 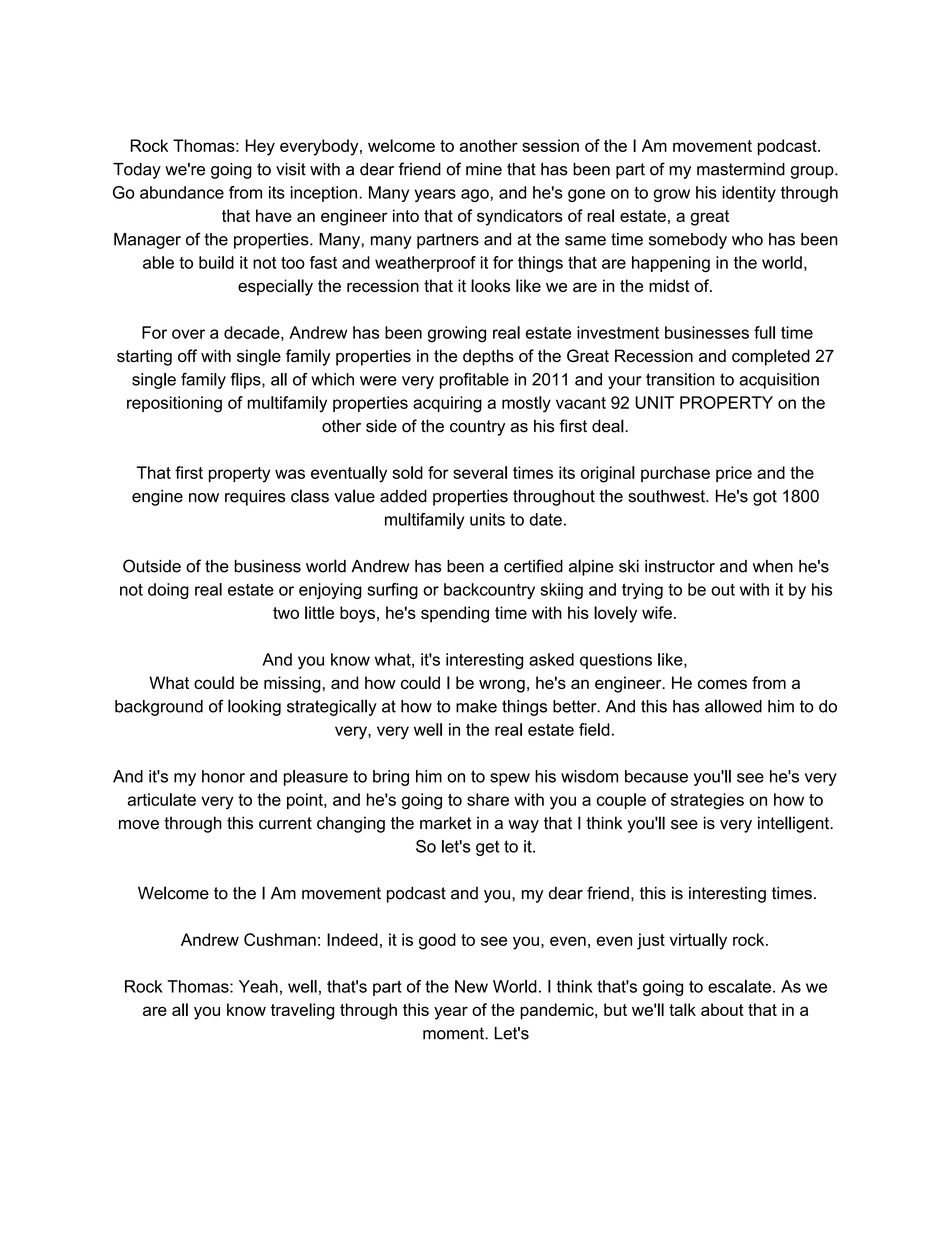 I want to click on make, so click(x=476, y=706).
